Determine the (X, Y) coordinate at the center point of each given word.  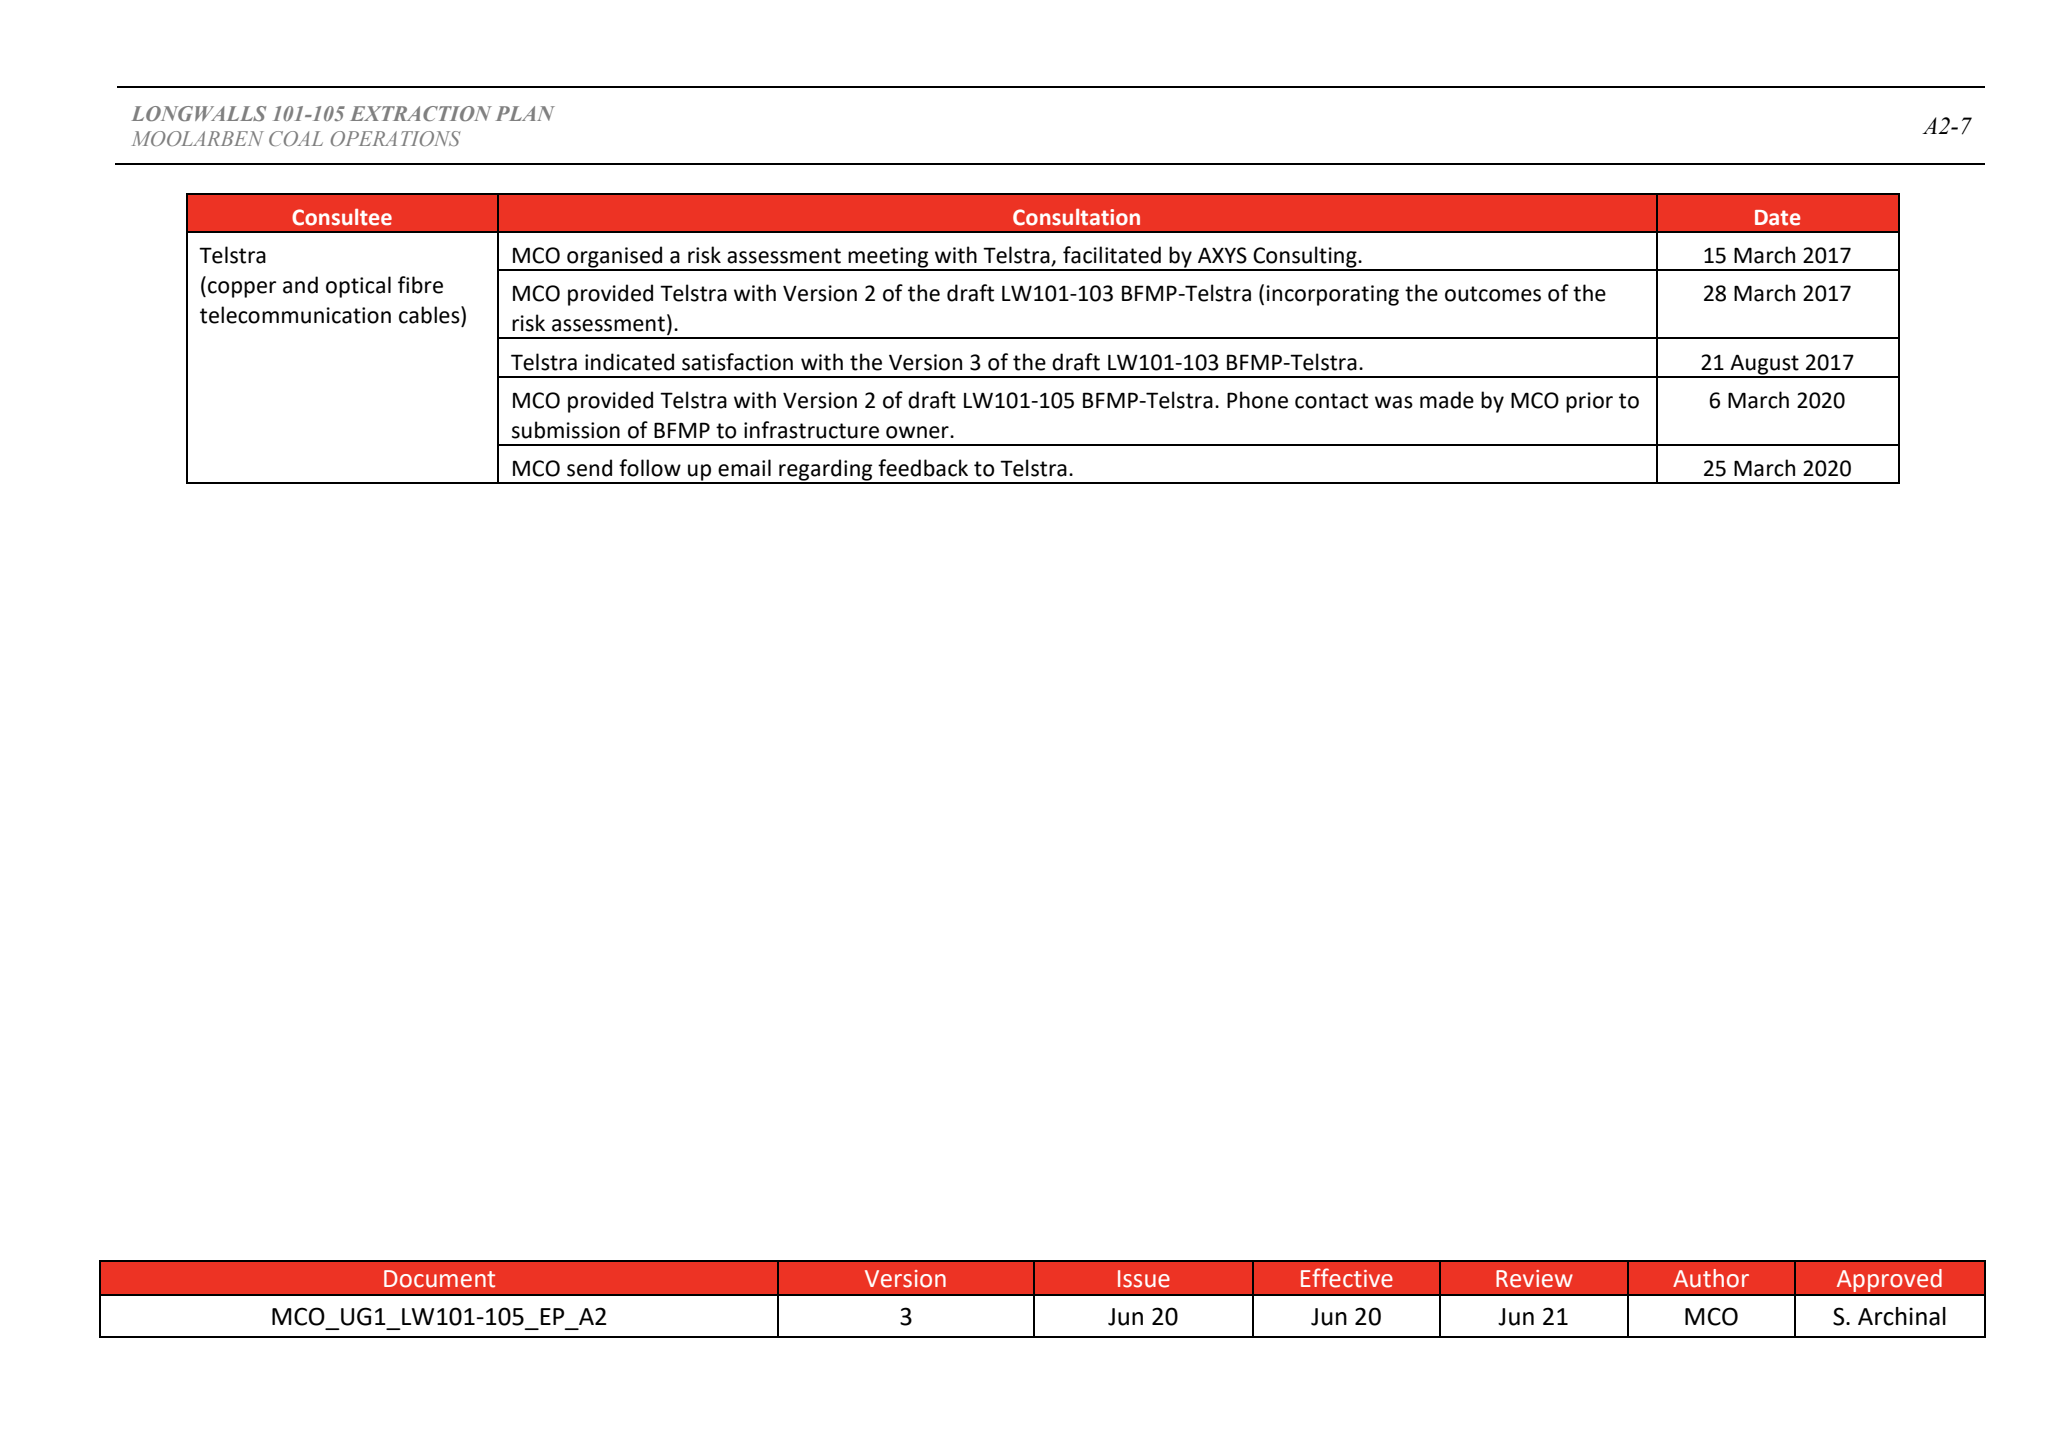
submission (566, 430)
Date (1777, 218)
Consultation (1076, 217)
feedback (923, 468)
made (1447, 400)
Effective (1347, 1278)
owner (918, 432)
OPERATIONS (396, 138)
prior (1589, 402)
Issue (1144, 1279)
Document (439, 1279)
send (589, 468)
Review (1534, 1279)
